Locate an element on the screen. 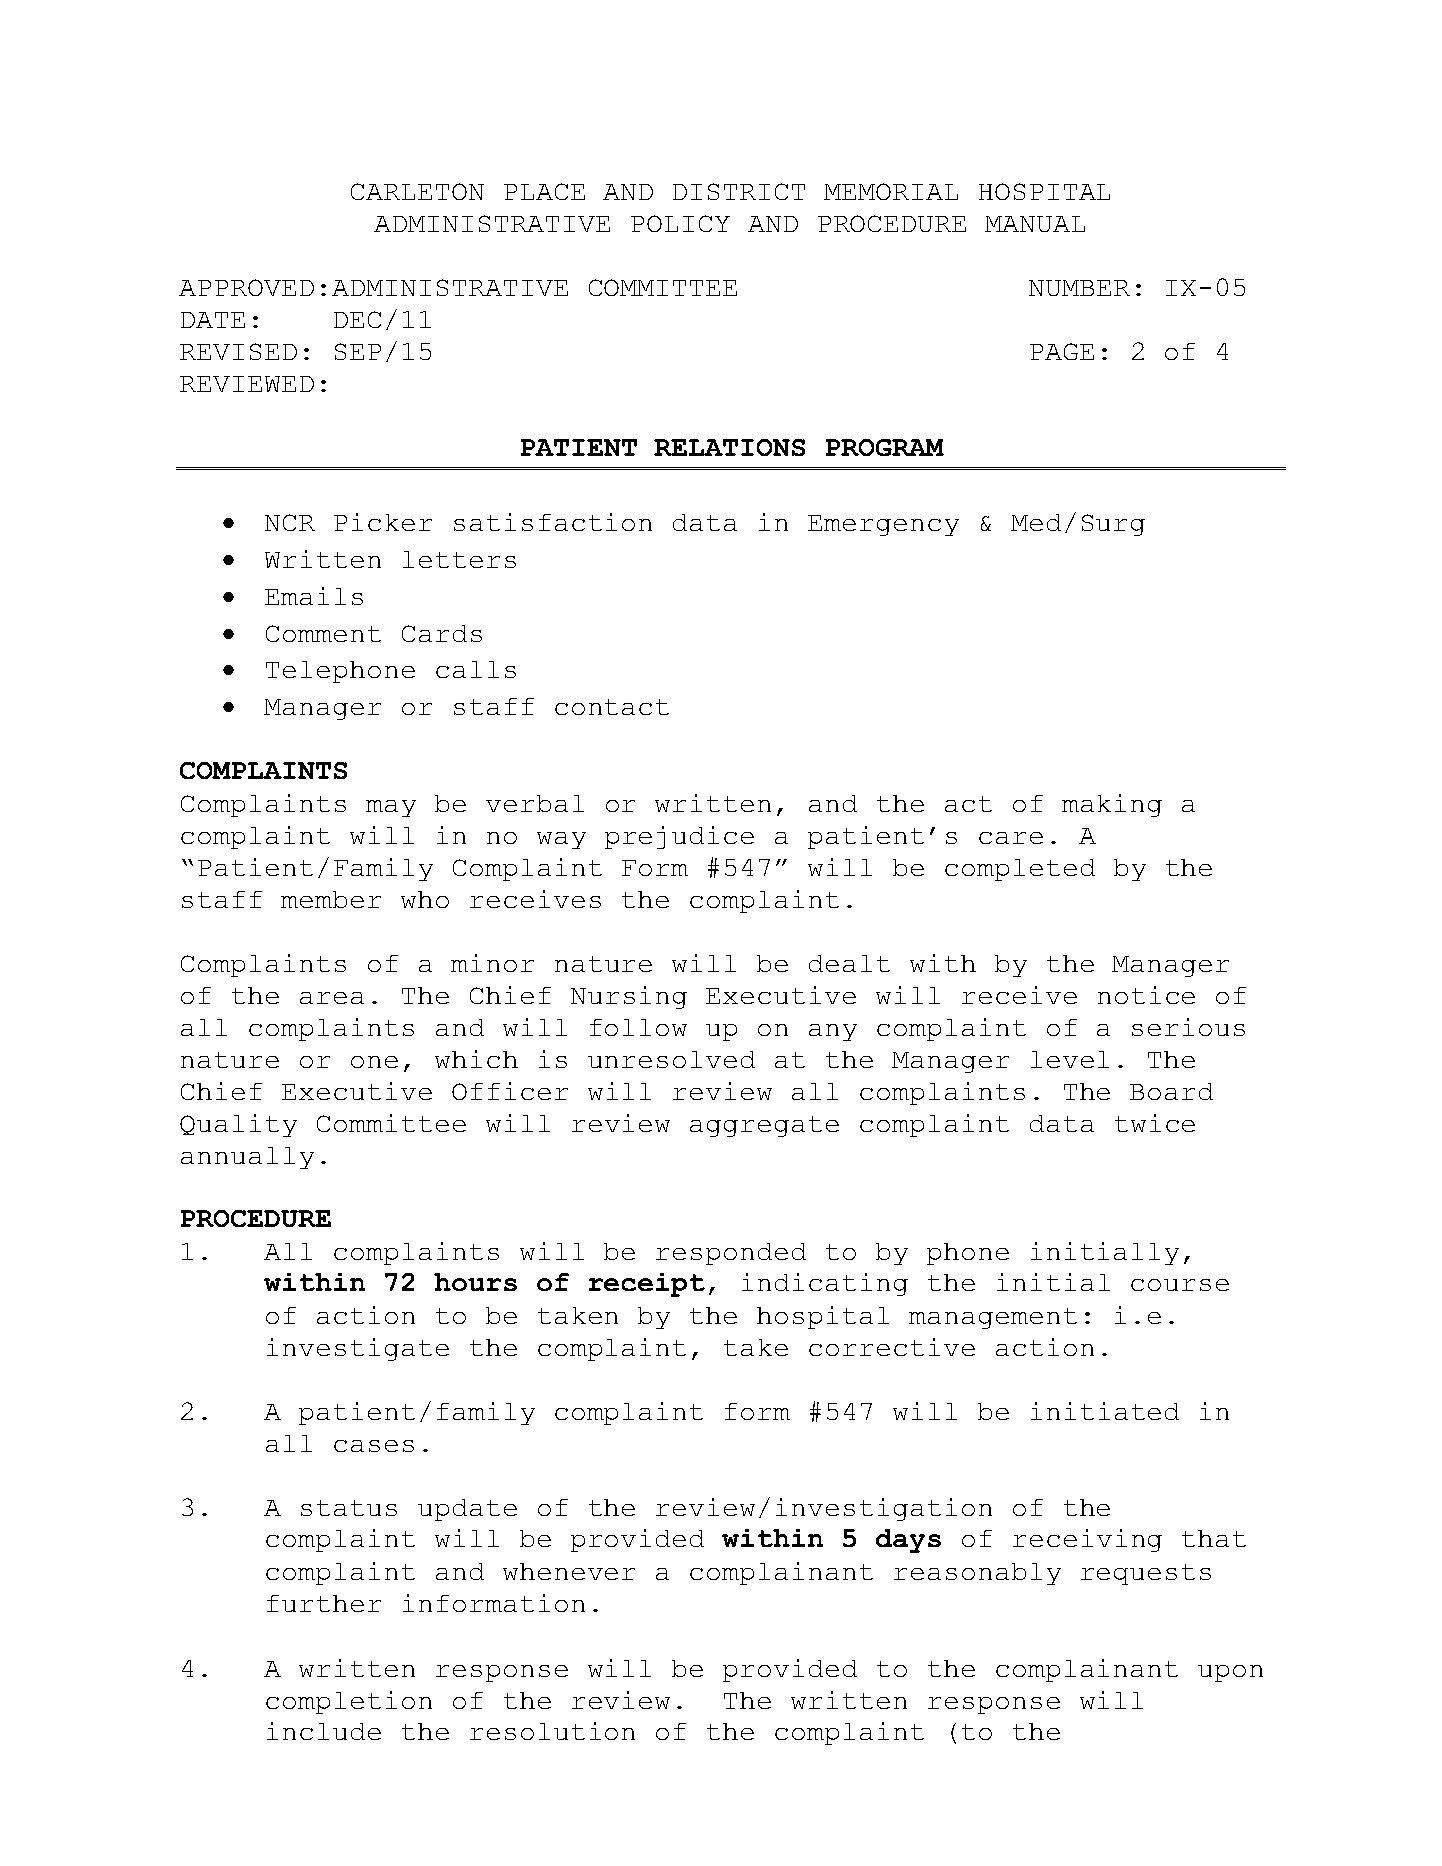 The height and width of the screenshot is (1866, 1442). making is located at coordinates (1112, 805).
